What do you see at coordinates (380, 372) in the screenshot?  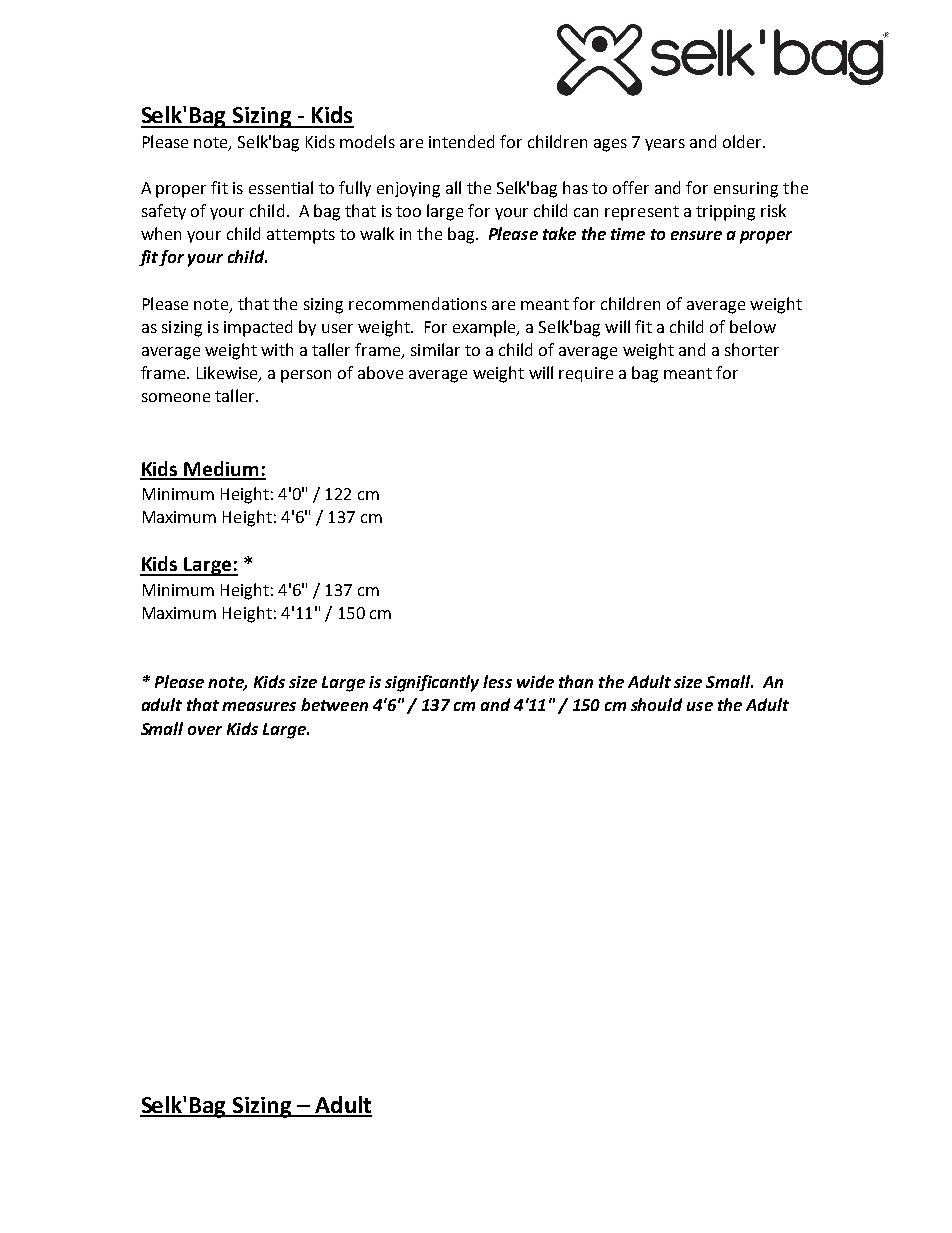 I see `above` at bounding box center [380, 372].
